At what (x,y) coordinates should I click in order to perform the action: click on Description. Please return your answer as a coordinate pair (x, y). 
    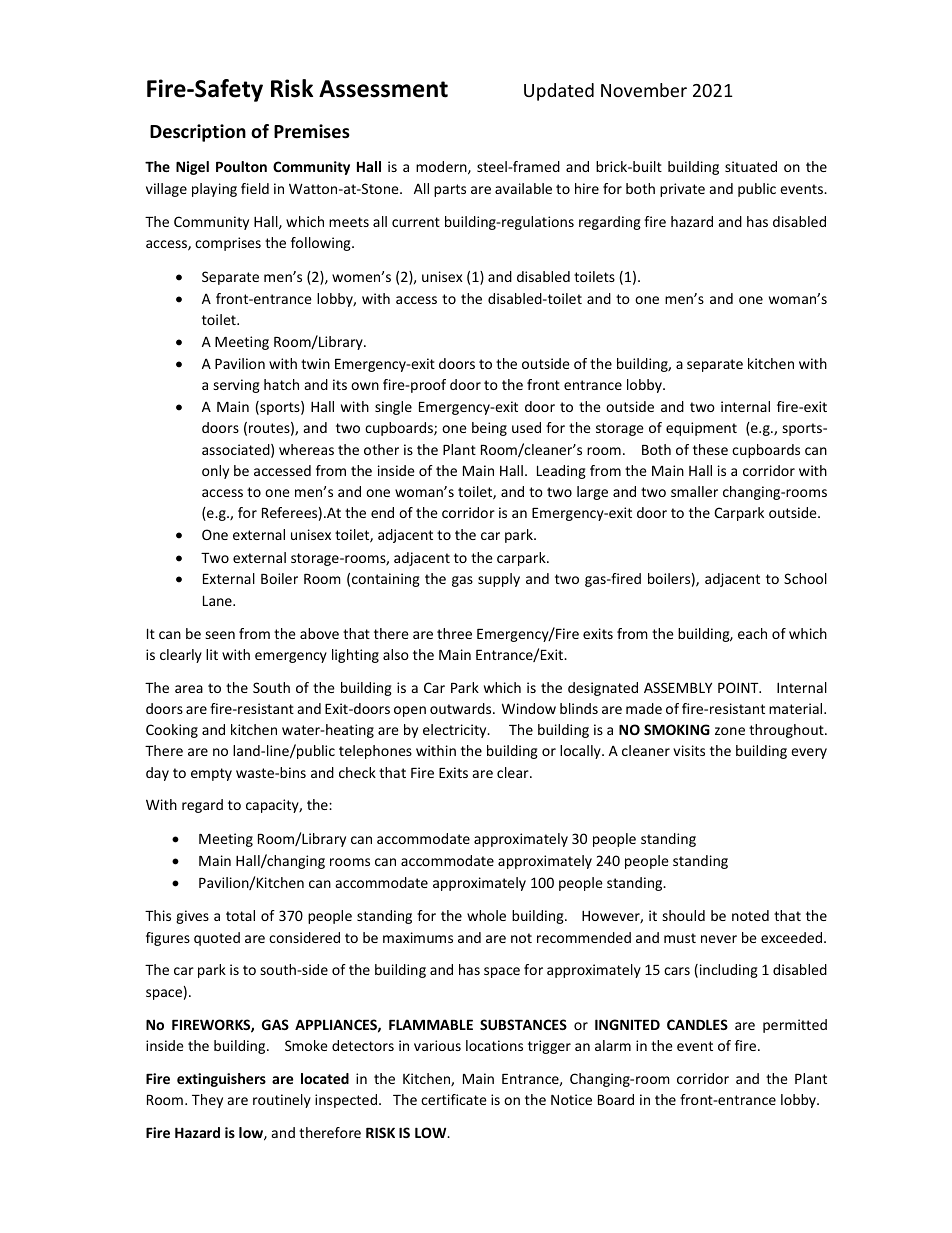
    Looking at the image, I should click on (198, 133).
